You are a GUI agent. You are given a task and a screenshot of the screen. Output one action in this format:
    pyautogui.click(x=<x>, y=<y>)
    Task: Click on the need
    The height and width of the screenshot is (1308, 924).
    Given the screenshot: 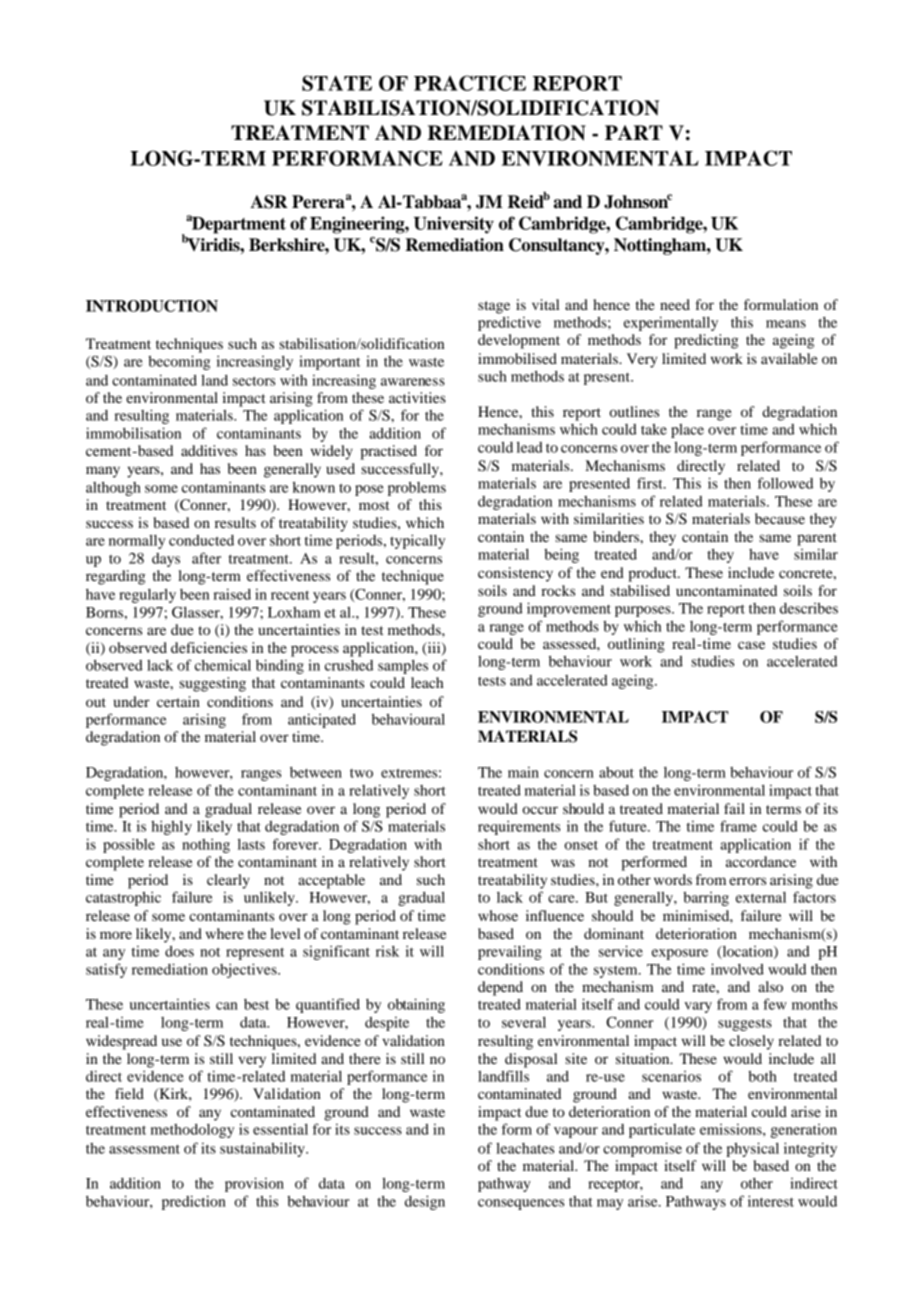 What is the action you would take?
    pyautogui.click(x=675, y=304)
